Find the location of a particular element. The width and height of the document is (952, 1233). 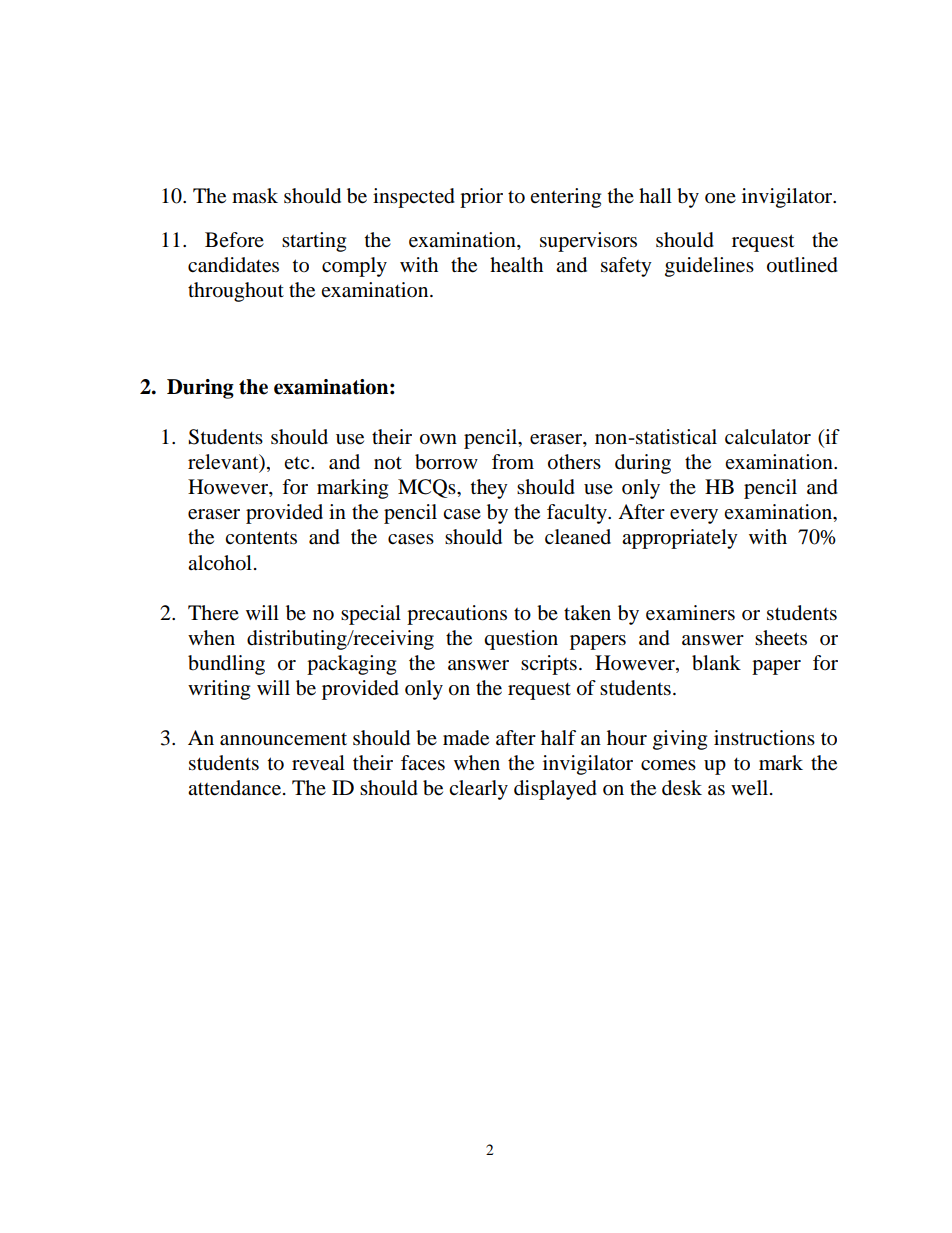

prior is located at coordinates (481, 198).
